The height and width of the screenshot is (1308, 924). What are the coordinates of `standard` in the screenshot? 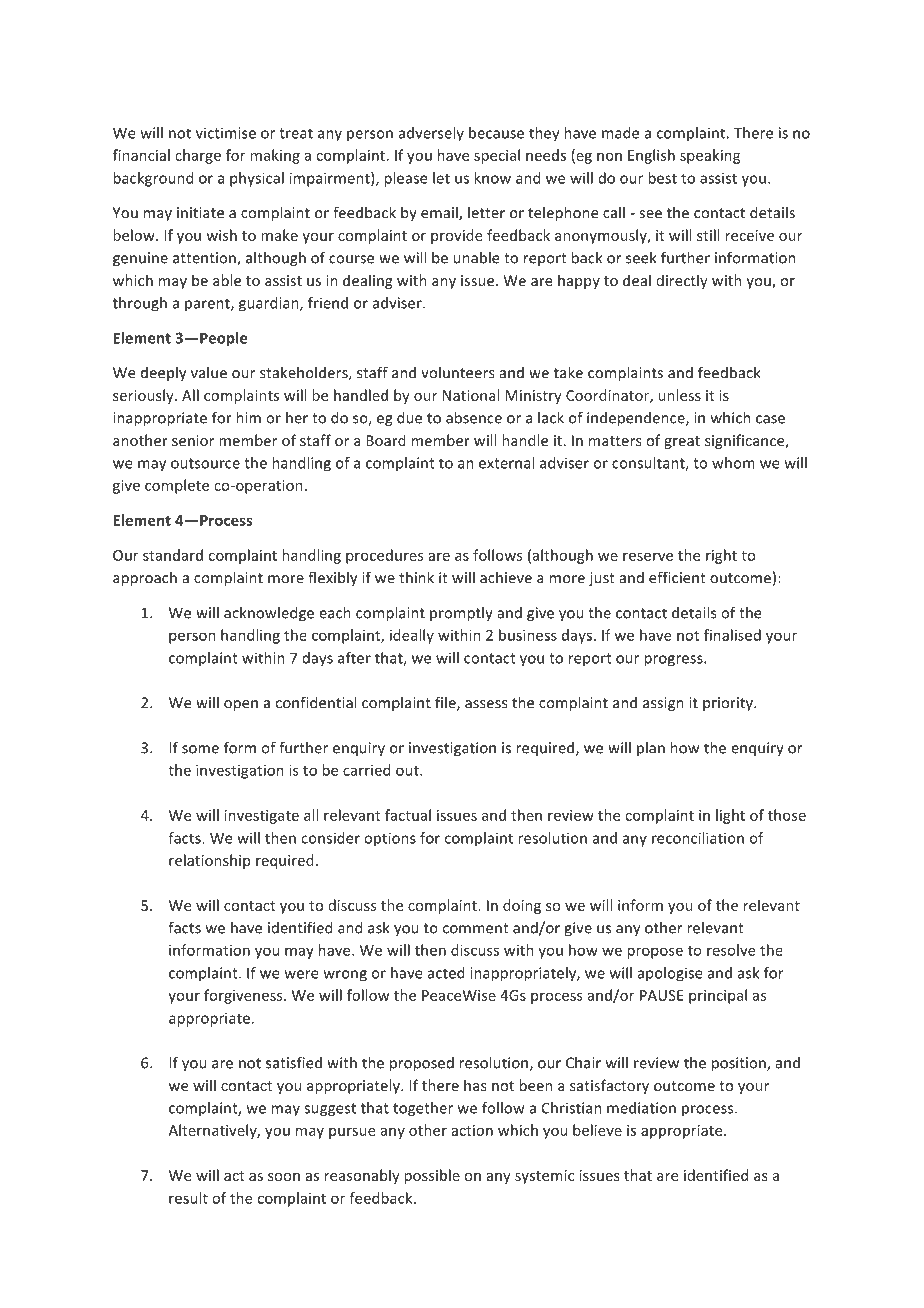 It's located at (173, 555).
